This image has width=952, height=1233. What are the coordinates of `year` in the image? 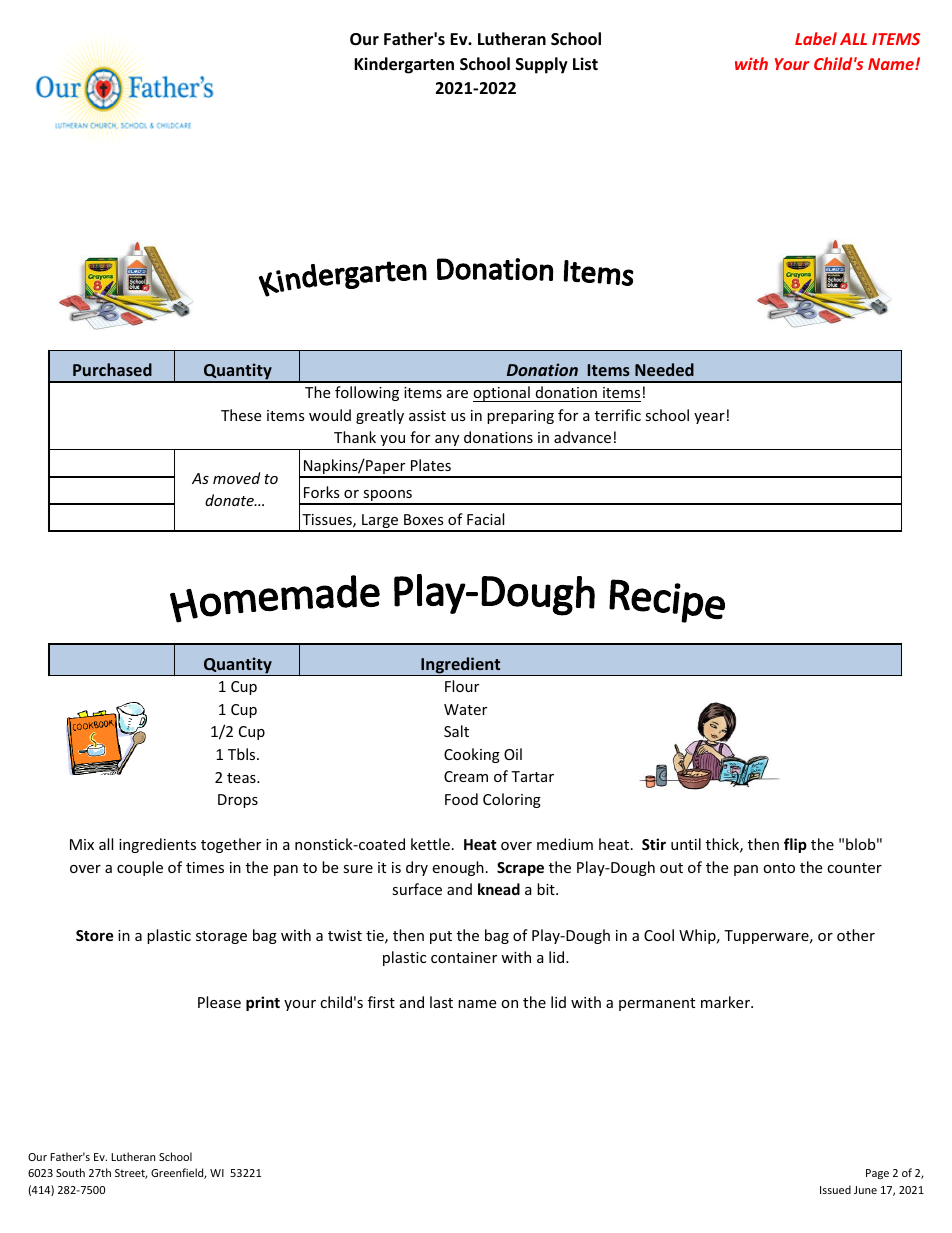 It's located at (709, 418).
